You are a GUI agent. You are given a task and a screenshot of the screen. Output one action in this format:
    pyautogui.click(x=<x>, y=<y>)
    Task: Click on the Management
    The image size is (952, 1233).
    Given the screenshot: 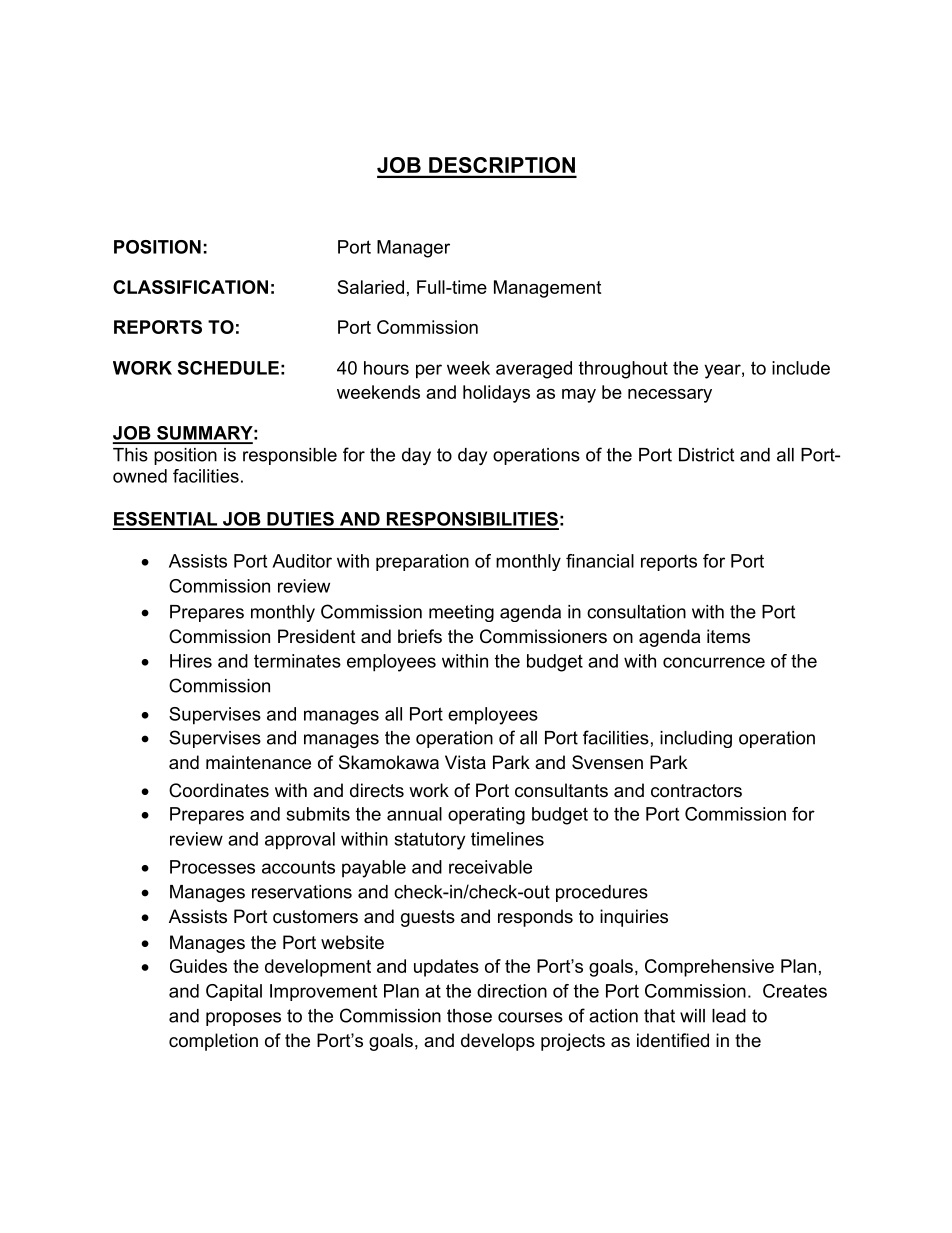 What is the action you would take?
    pyautogui.click(x=547, y=289)
